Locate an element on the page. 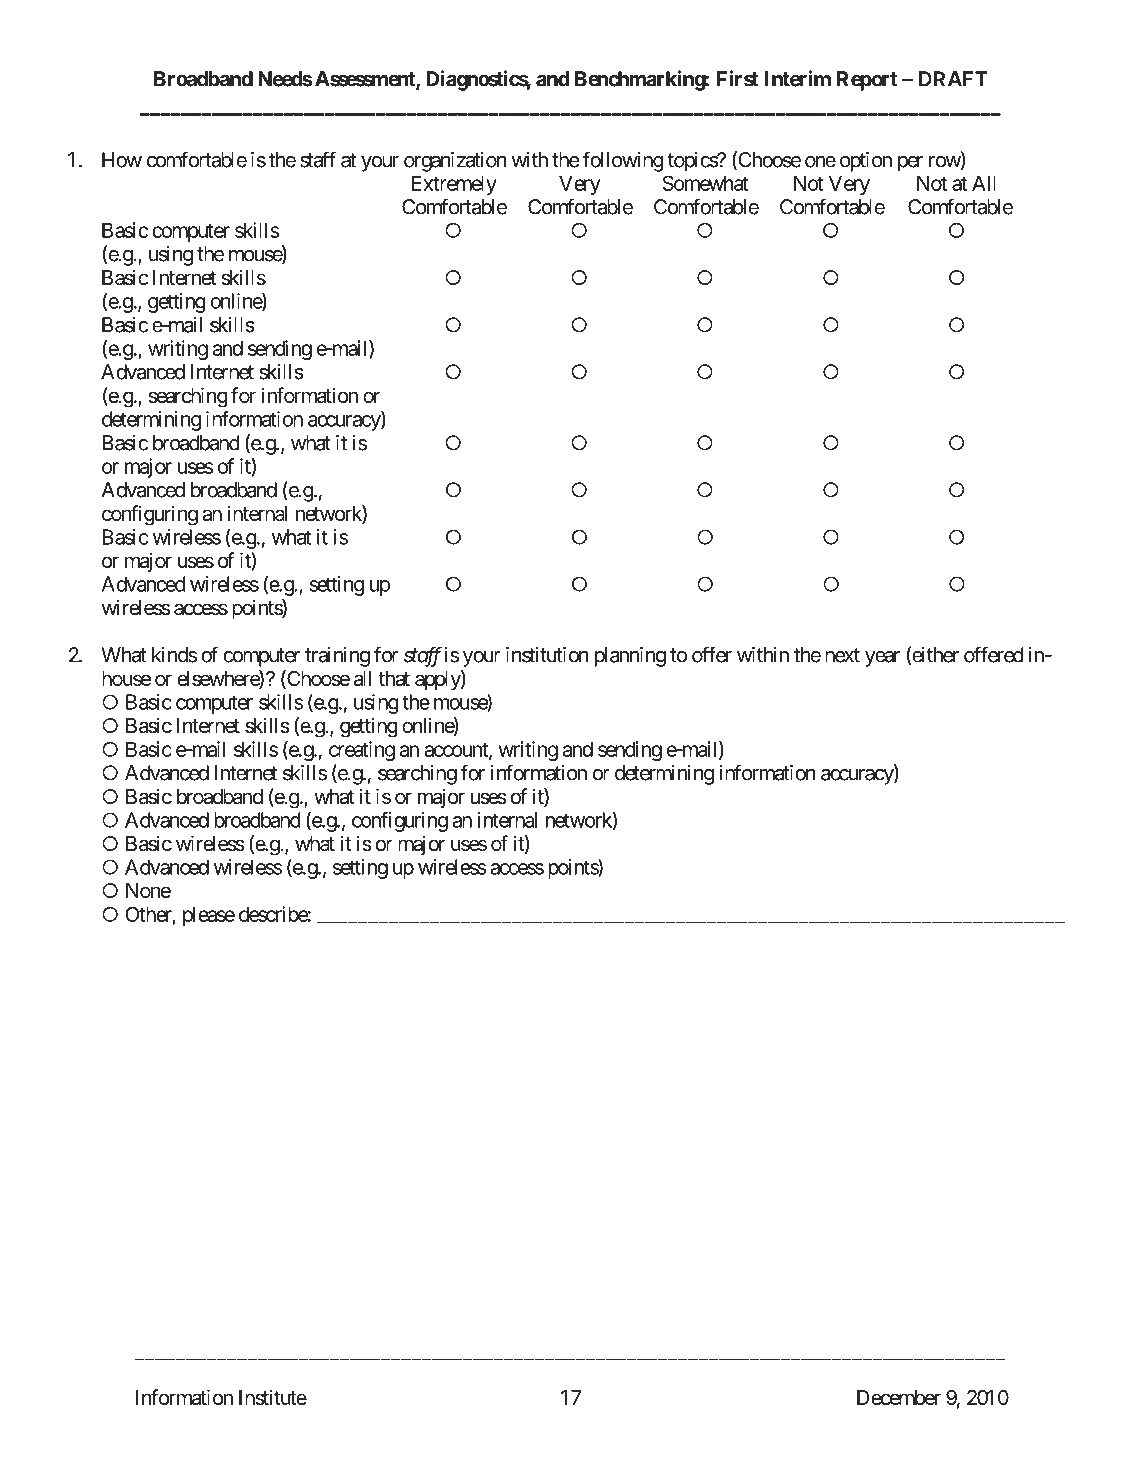 This page has width=1141, height=1477. creating is located at coordinates (362, 751).
